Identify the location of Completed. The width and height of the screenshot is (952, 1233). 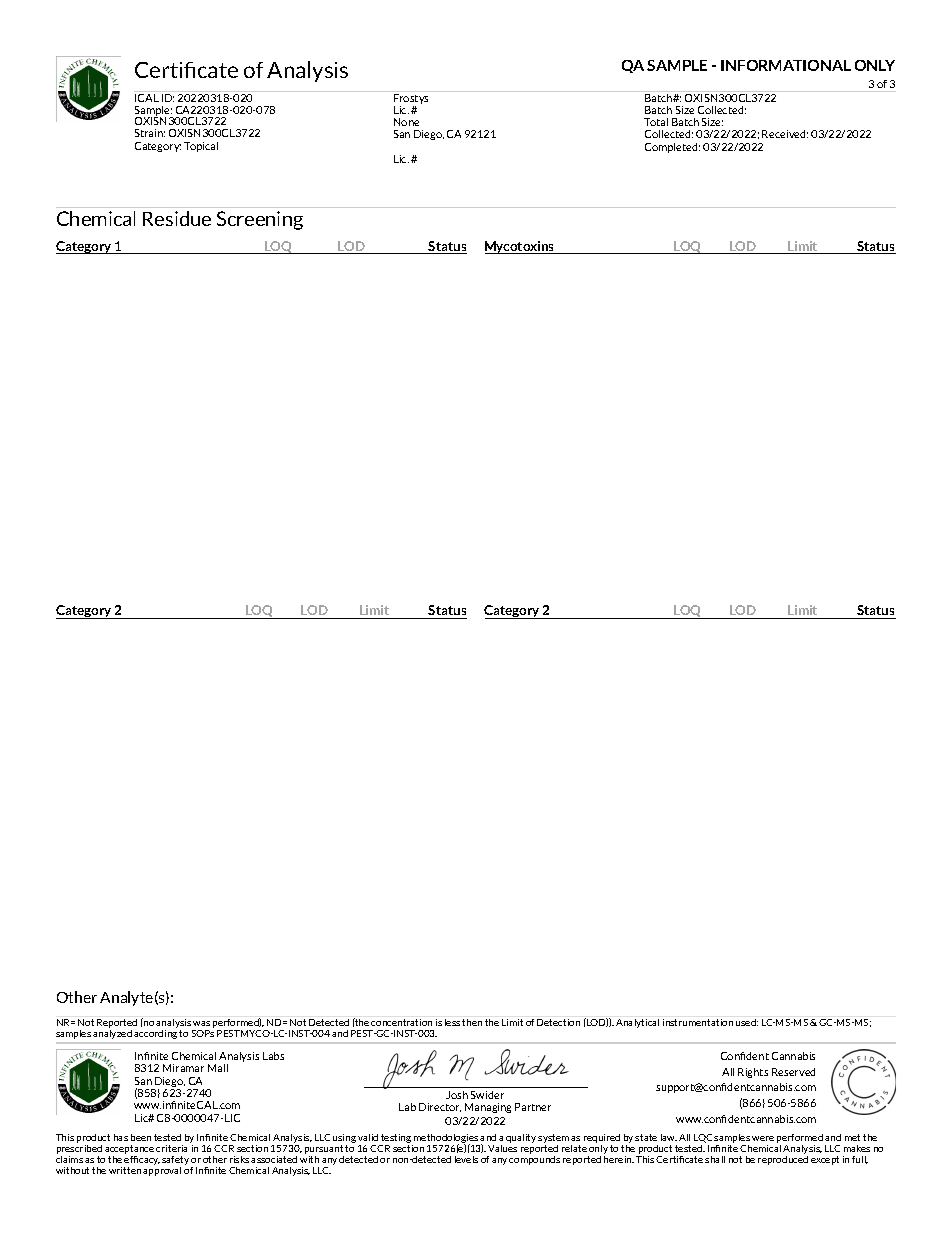
(672, 148).
